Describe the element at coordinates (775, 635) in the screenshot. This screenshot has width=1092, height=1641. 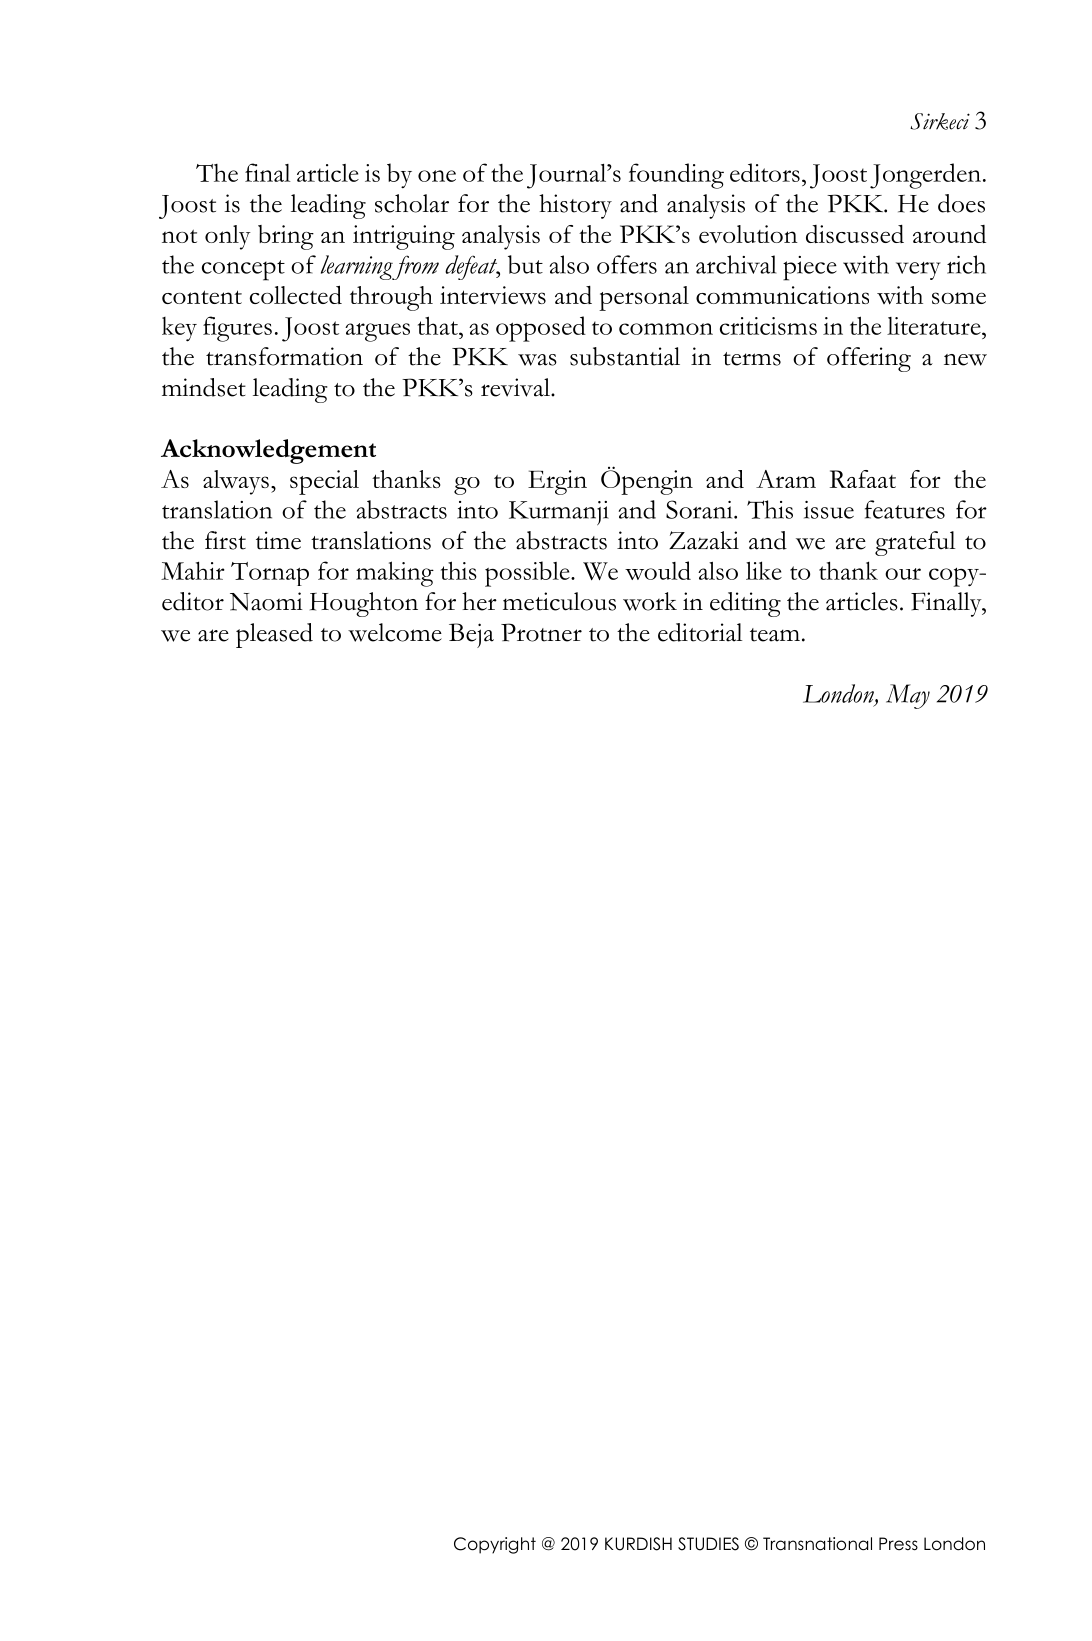
I see `team` at that location.
